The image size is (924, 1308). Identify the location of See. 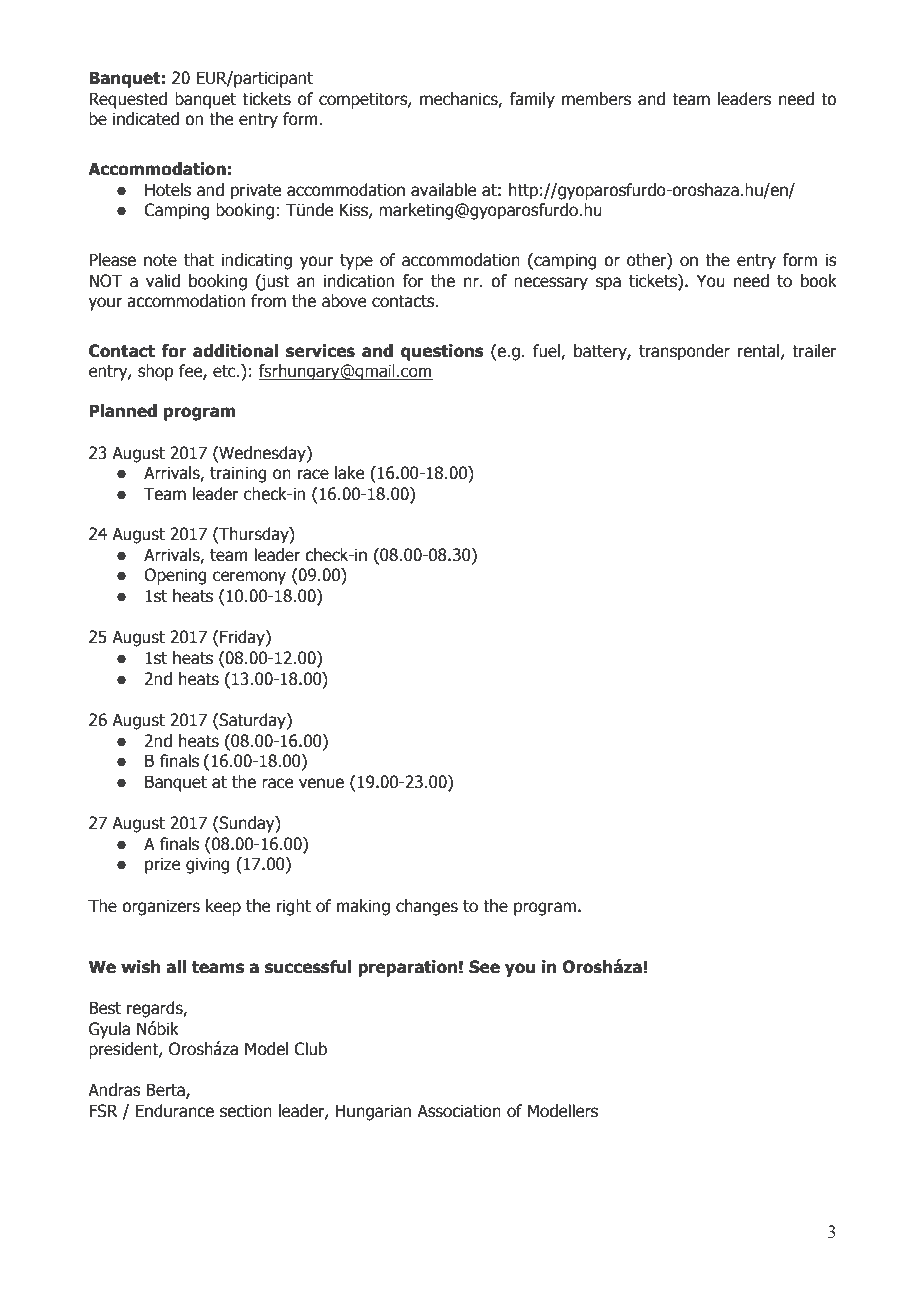
(484, 967).
